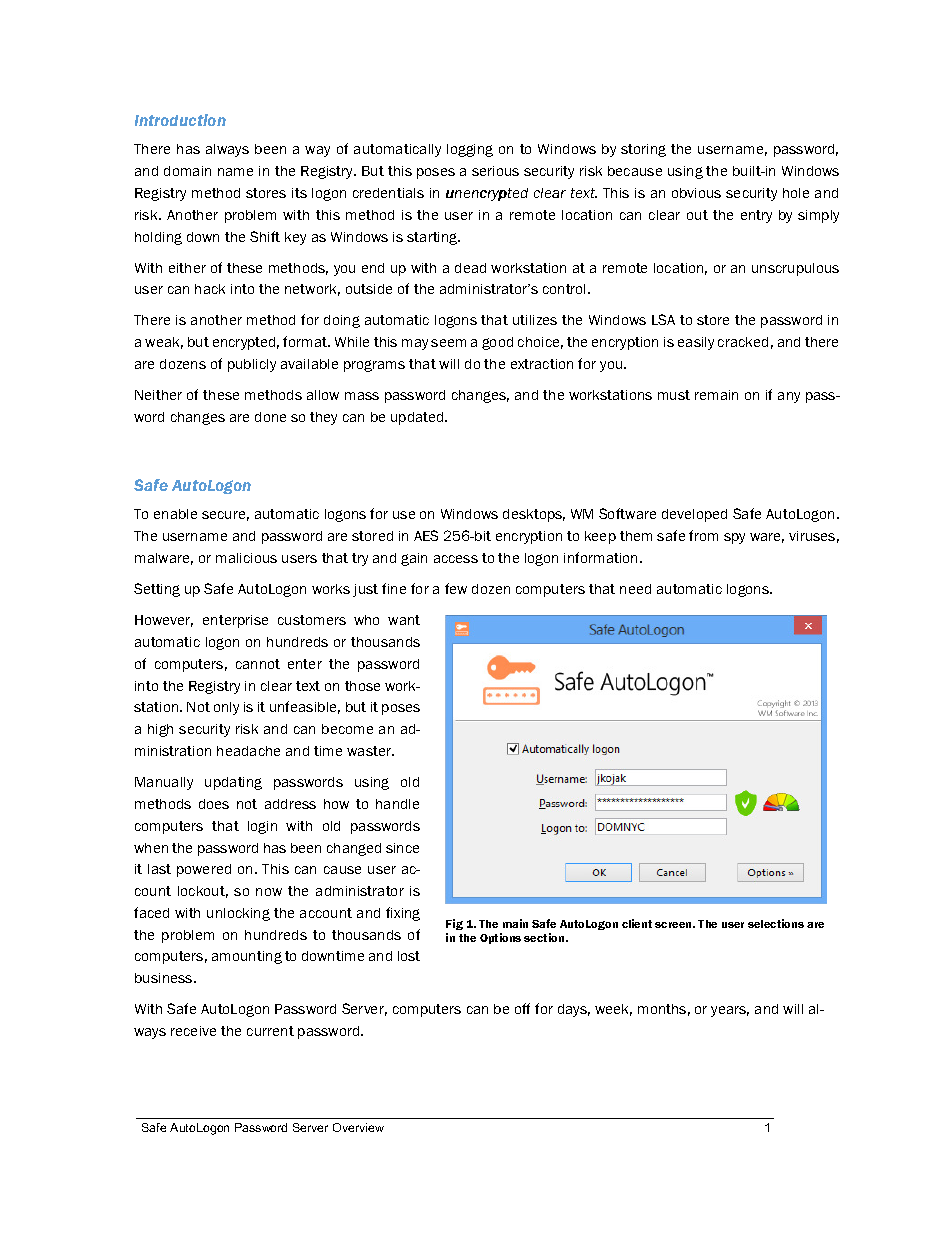 The image size is (952, 1233). What do you see at coordinates (456, 588) in the page?
I see `few` at bounding box center [456, 588].
